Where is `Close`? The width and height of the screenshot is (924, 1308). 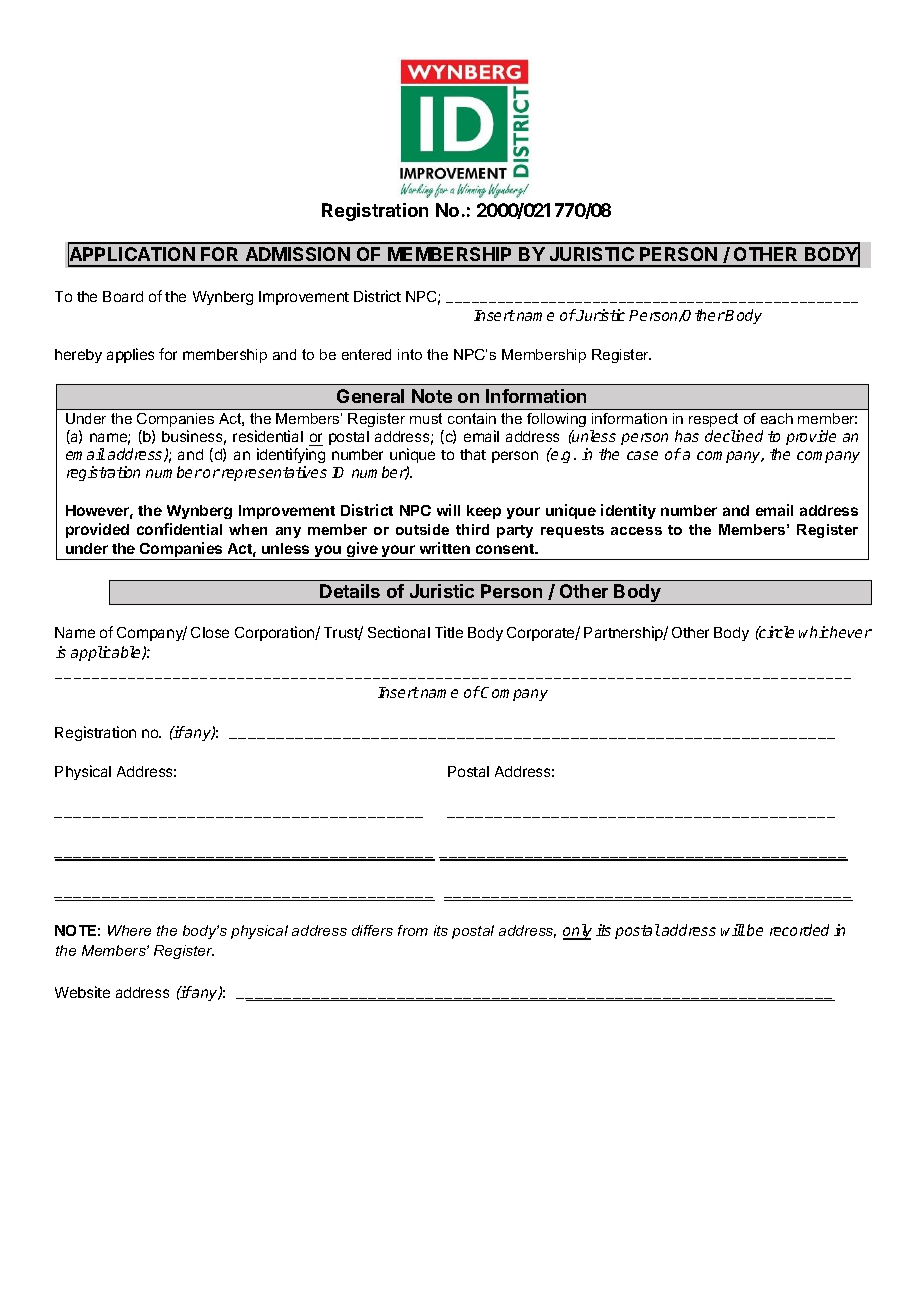 Close is located at coordinates (210, 632).
